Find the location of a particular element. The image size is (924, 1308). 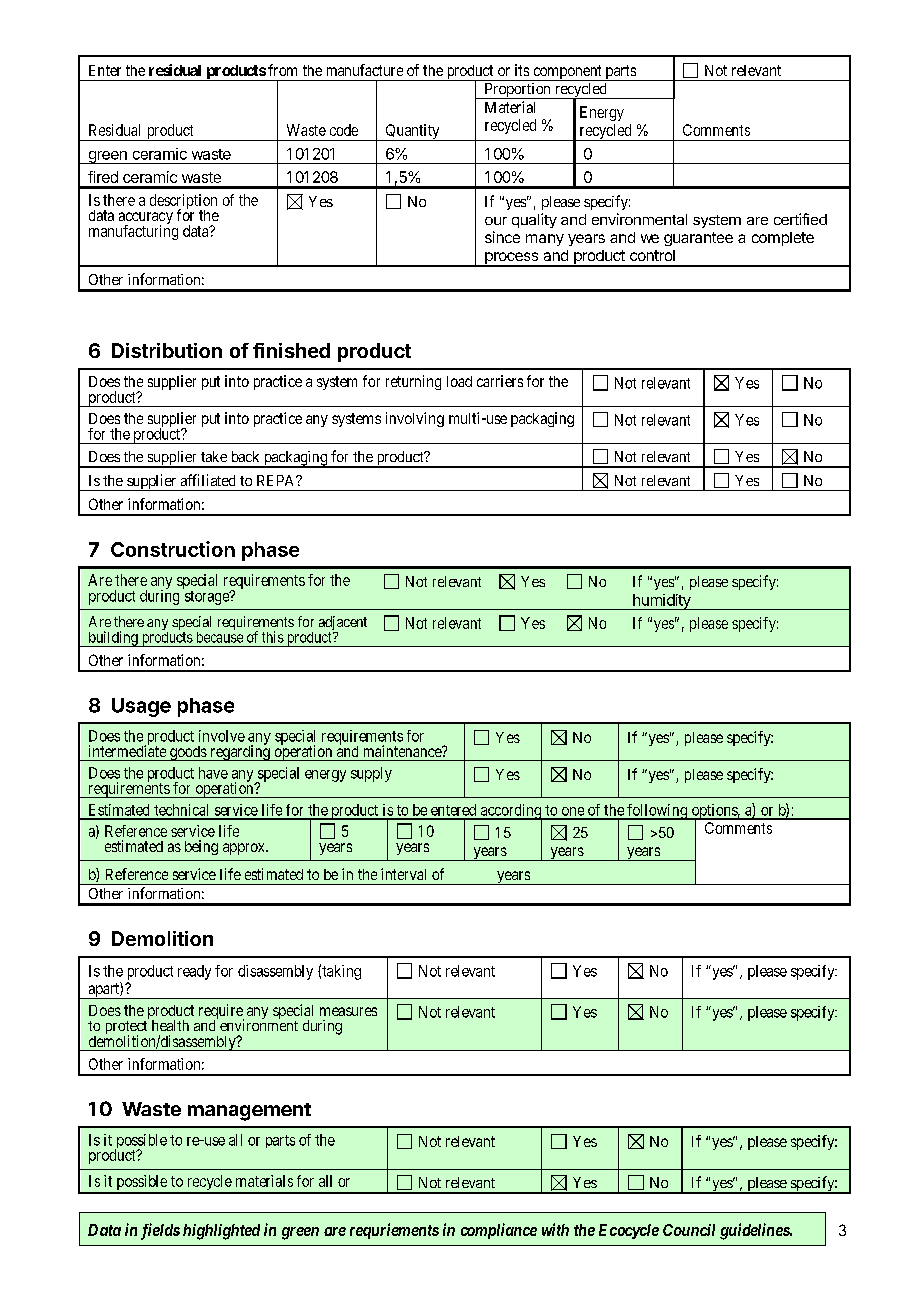

storage is located at coordinates (208, 598).
